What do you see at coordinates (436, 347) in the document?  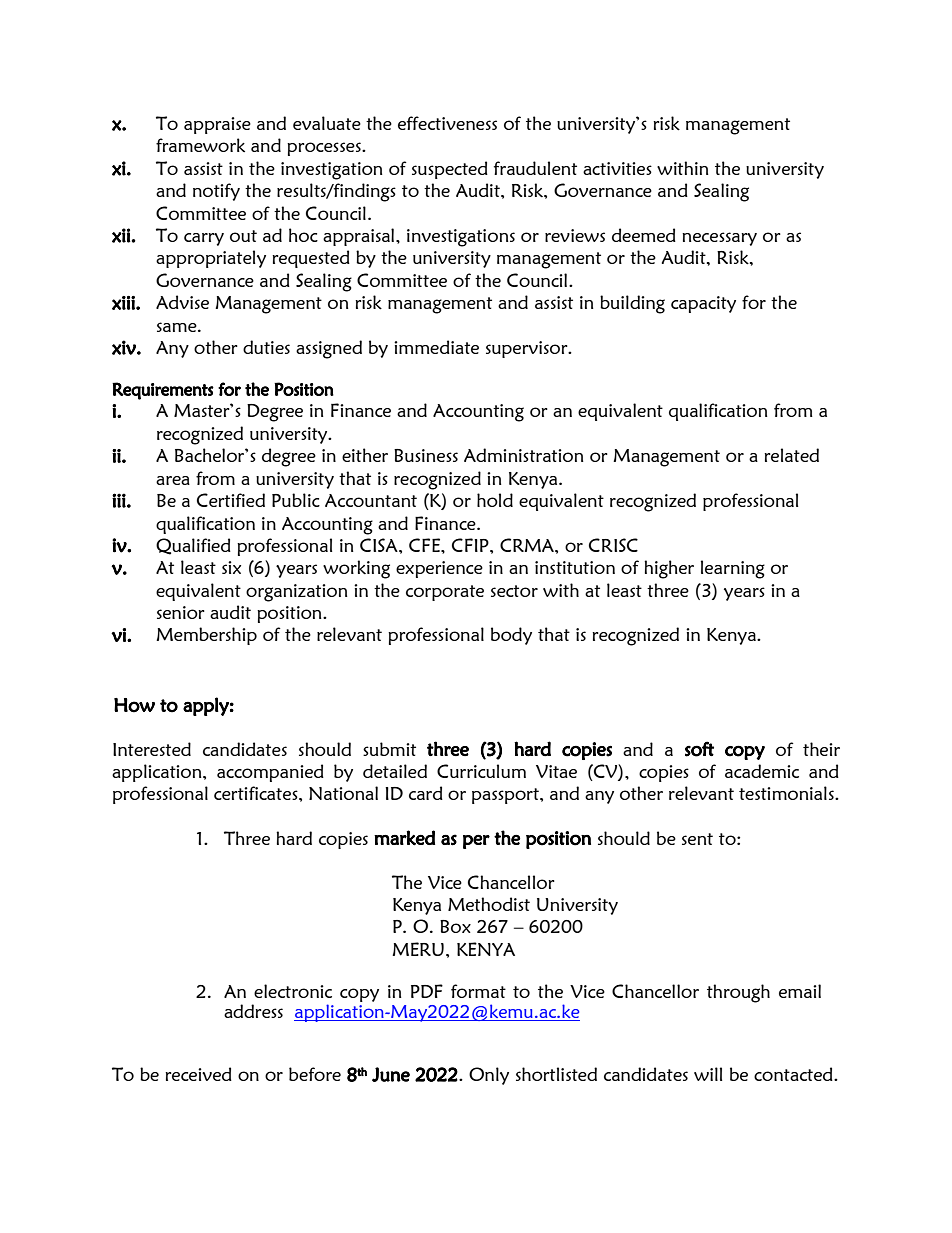 I see `immediate` at bounding box center [436, 347].
